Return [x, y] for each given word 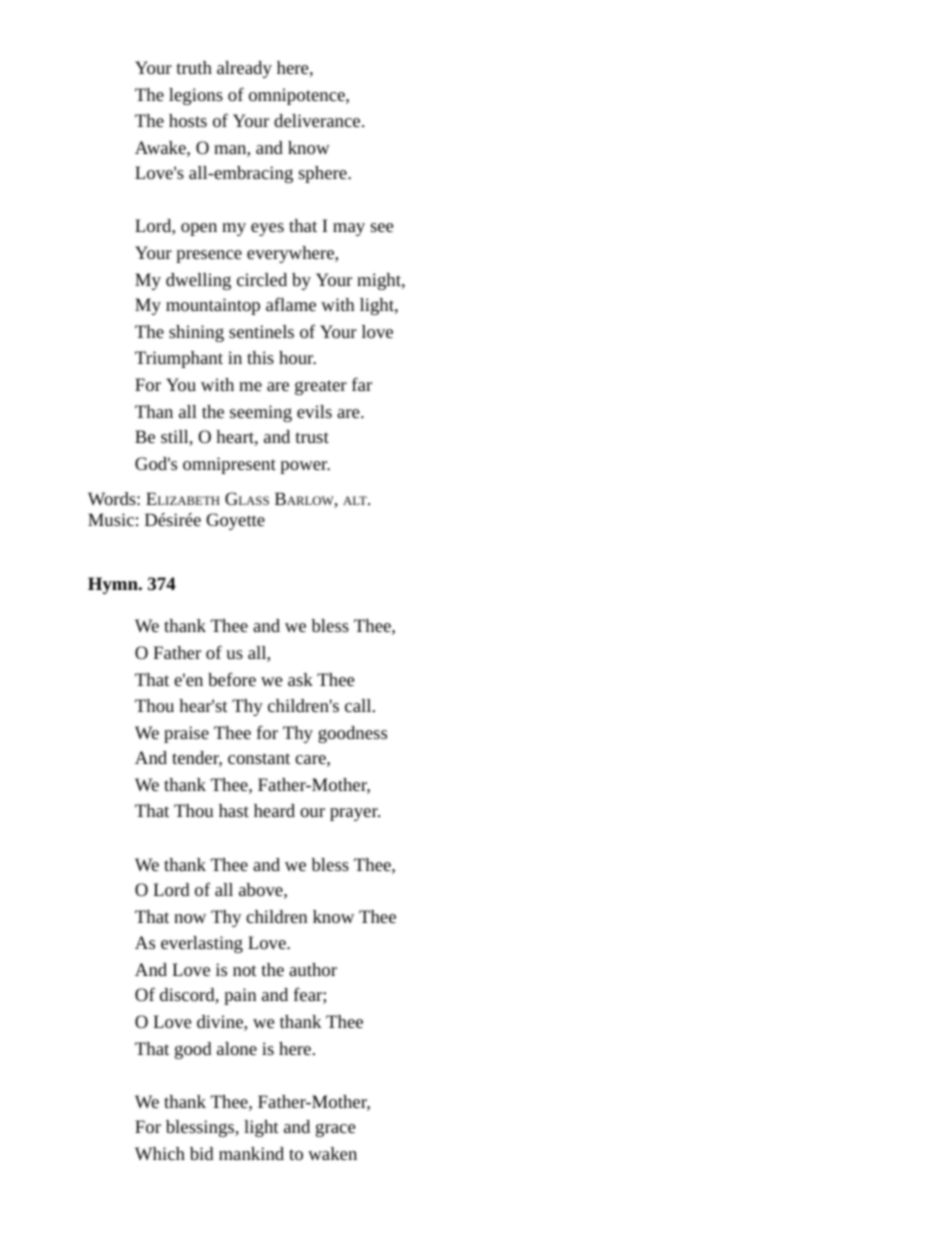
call [359, 705]
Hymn [114, 585]
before [232, 679]
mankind [251, 1153]
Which [160, 1153]
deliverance [318, 120]
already [244, 69]
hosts [188, 120]
